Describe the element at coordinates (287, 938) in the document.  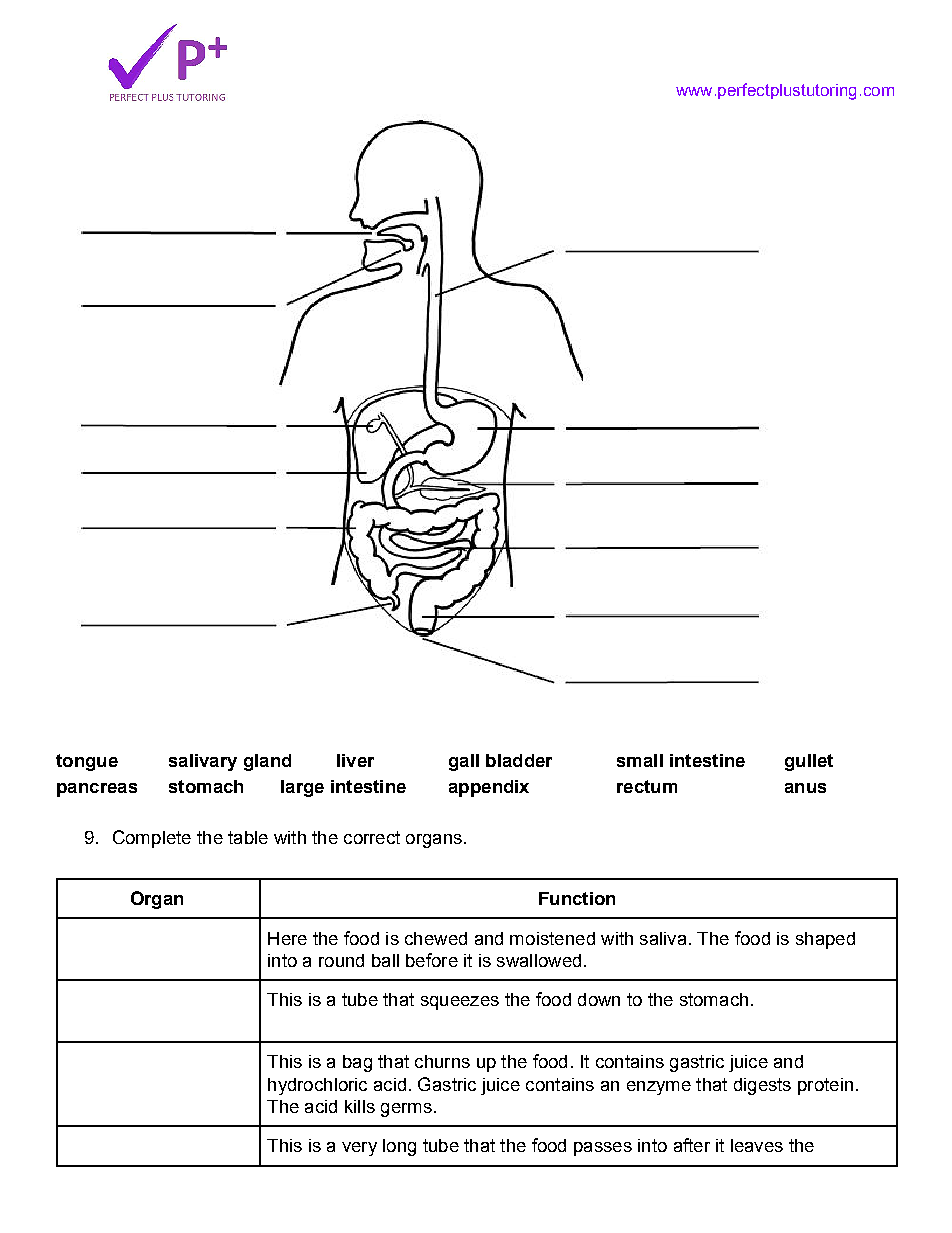
I see `Here` at that location.
